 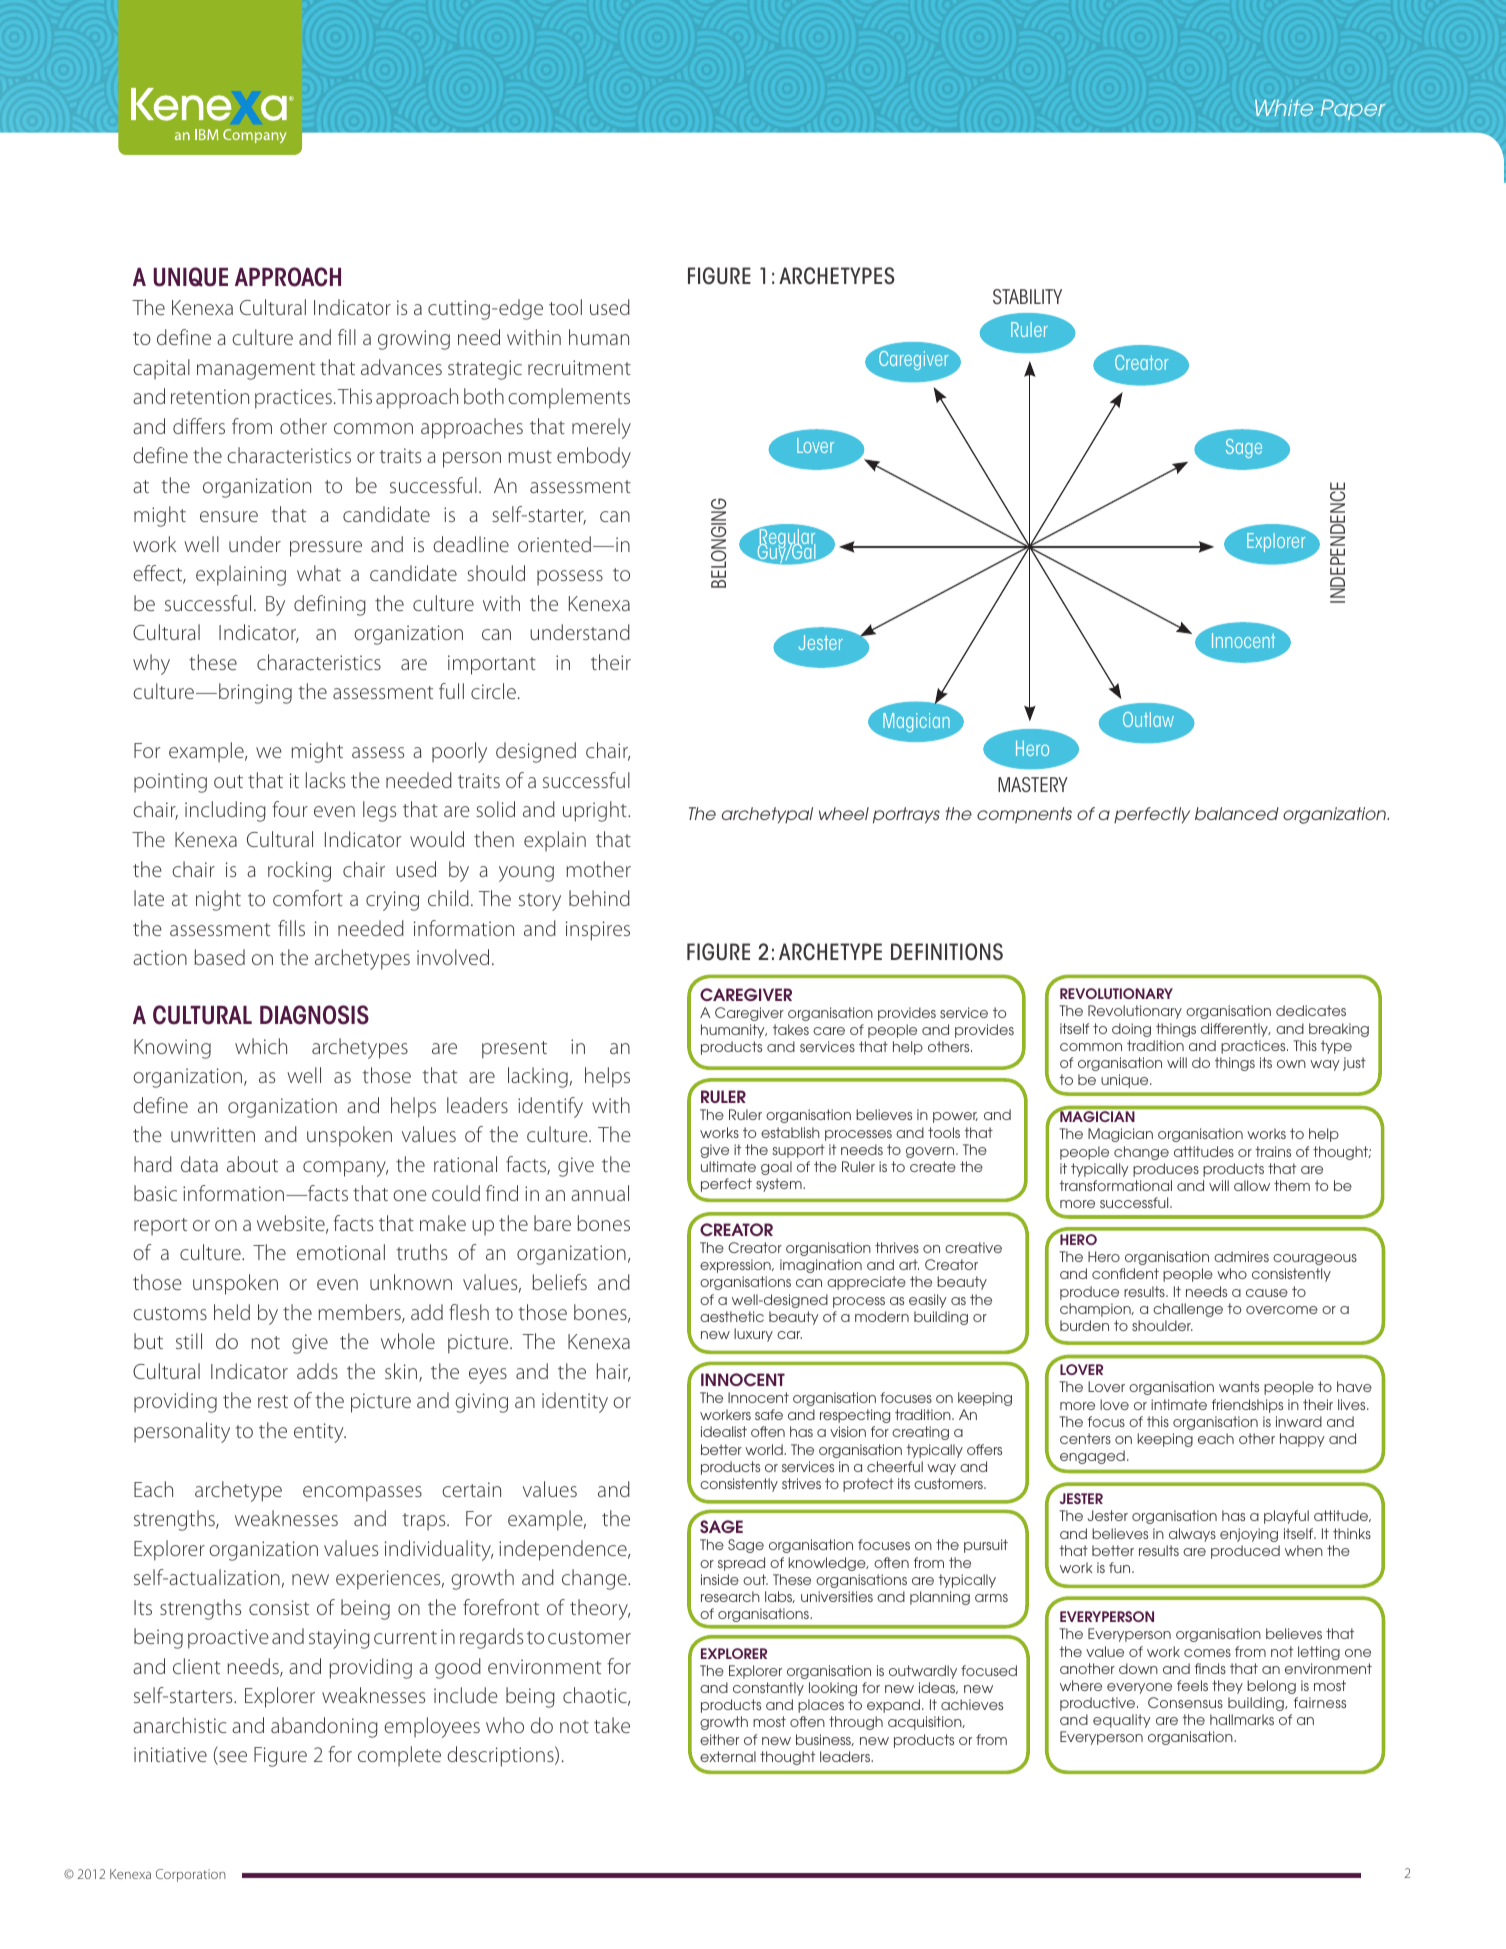 I want to click on possess, so click(x=570, y=577).
